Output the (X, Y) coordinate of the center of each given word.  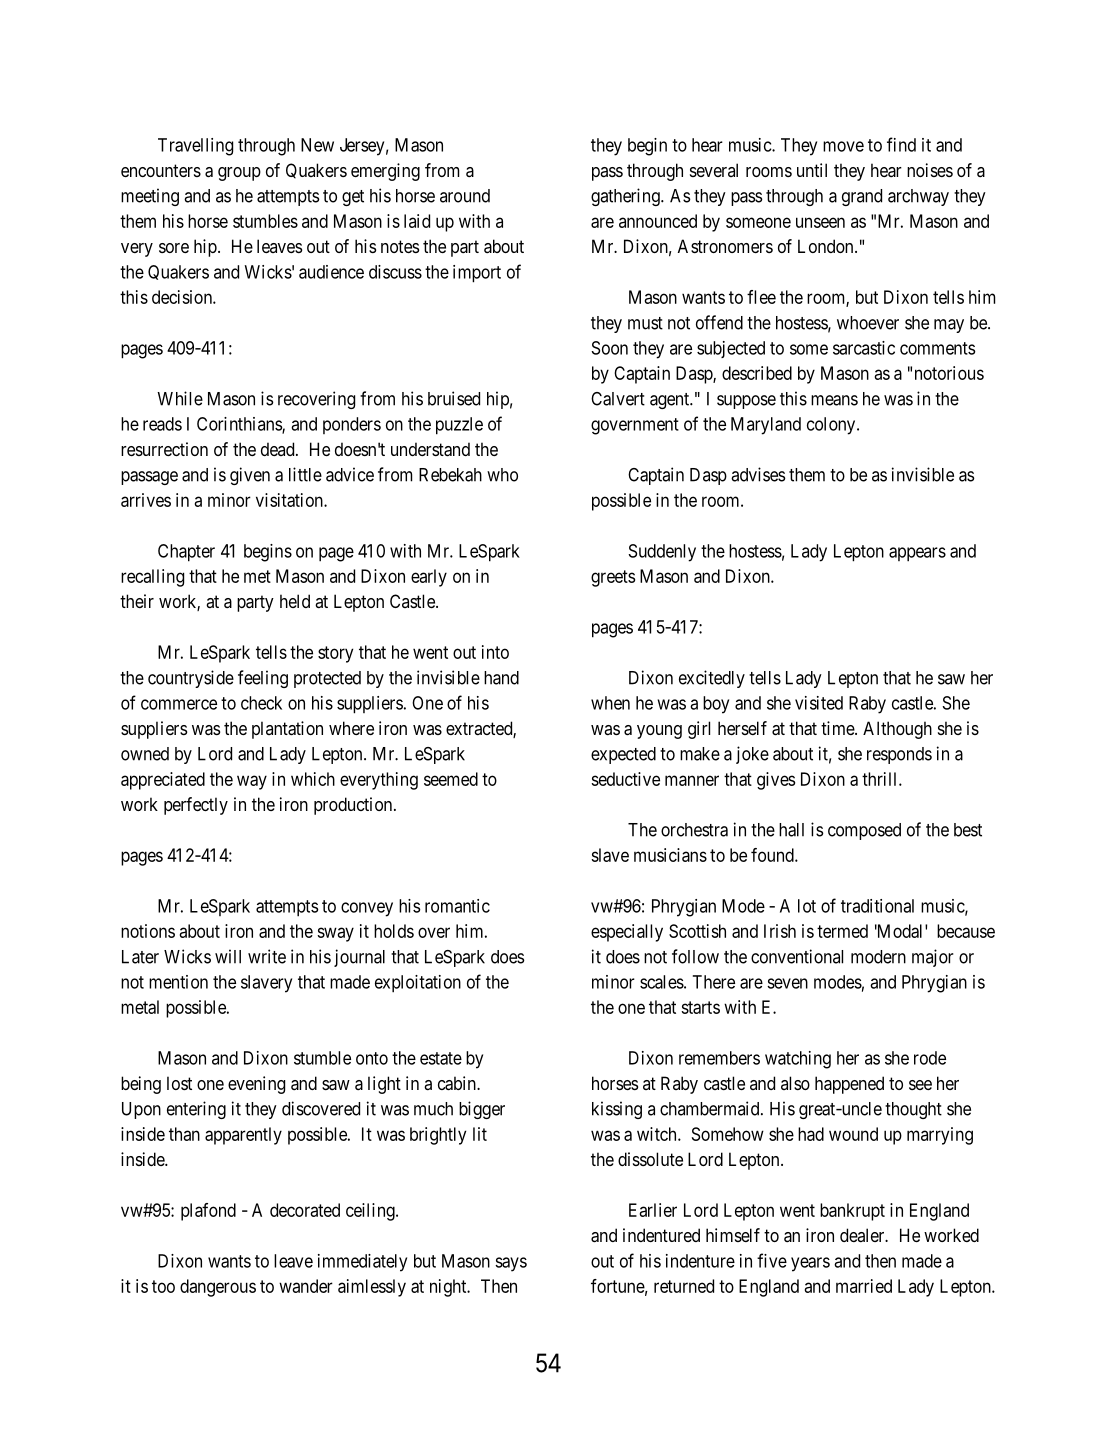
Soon (609, 348)
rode (930, 1058)
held (295, 601)
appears (917, 554)
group (239, 174)
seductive (625, 779)
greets (613, 578)
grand (862, 197)
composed (864, 831)
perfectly (196, 806)
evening (256, 1085)
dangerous (218, 1288)
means (834, 400)
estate (441, 1058)
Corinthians (240, 425)
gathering (626, 197)
